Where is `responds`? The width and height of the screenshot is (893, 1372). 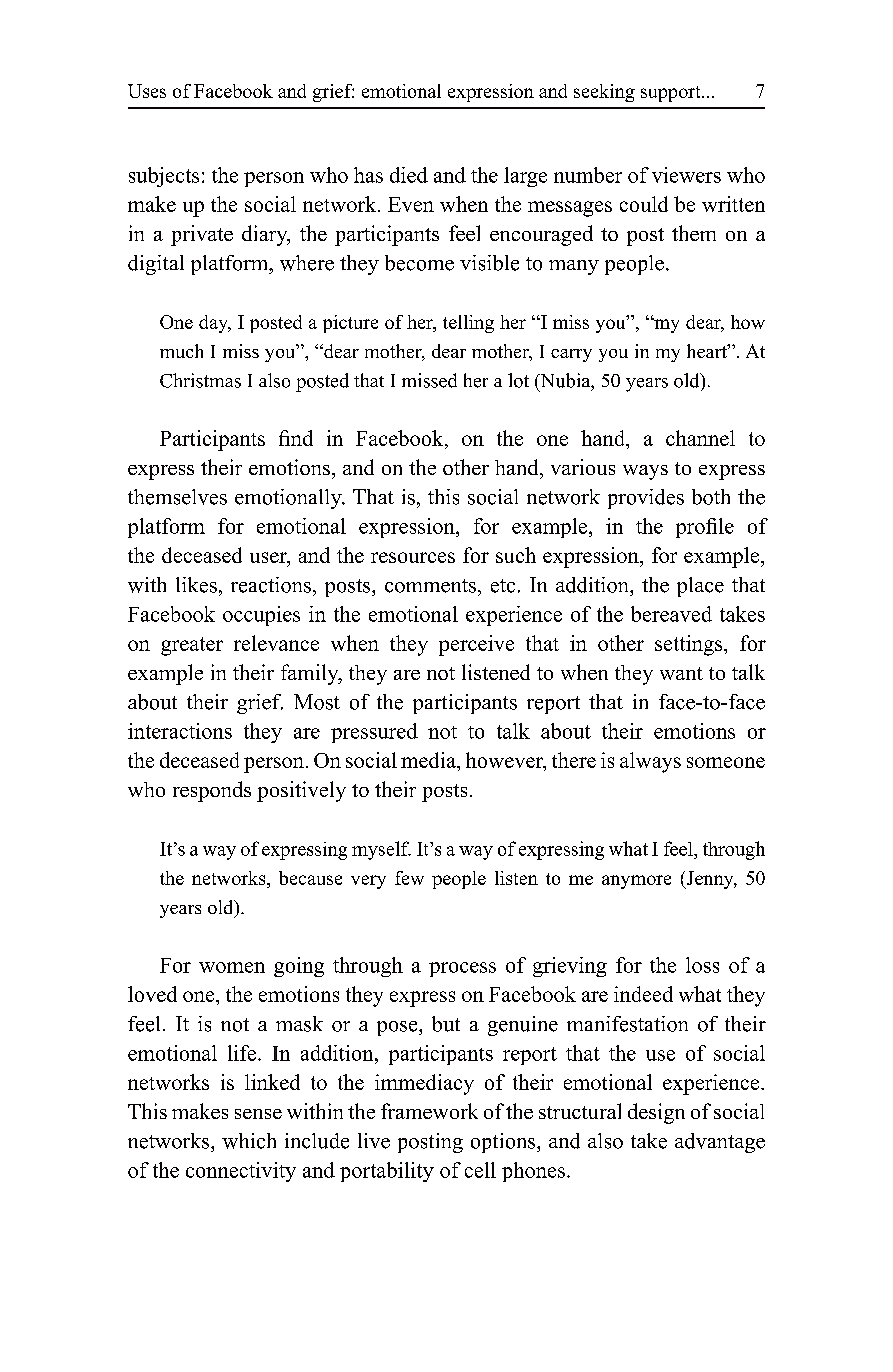
responds is located at coordinates (212, 791).
